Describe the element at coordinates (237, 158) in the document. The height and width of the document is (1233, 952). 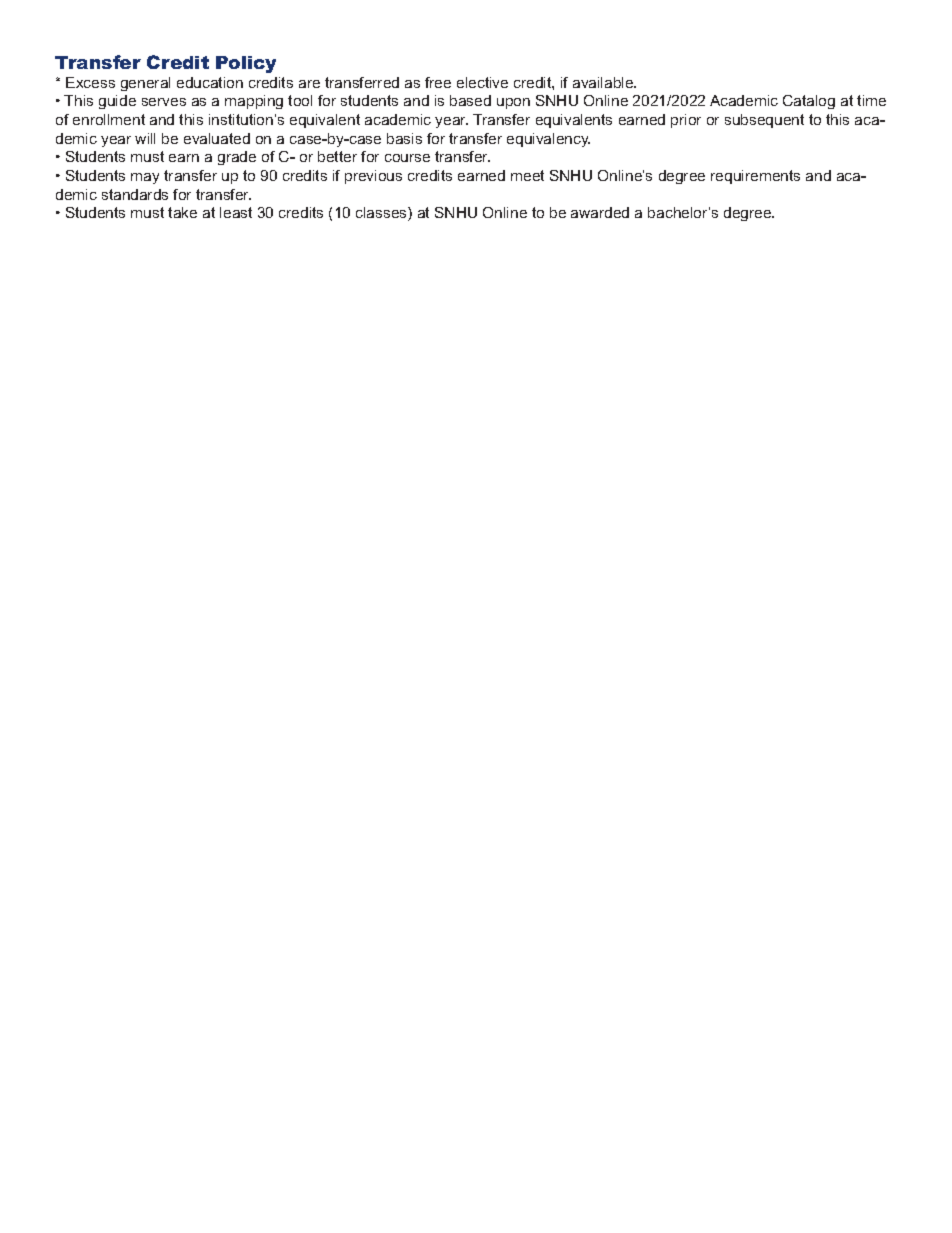
I see `grade` at that location.
